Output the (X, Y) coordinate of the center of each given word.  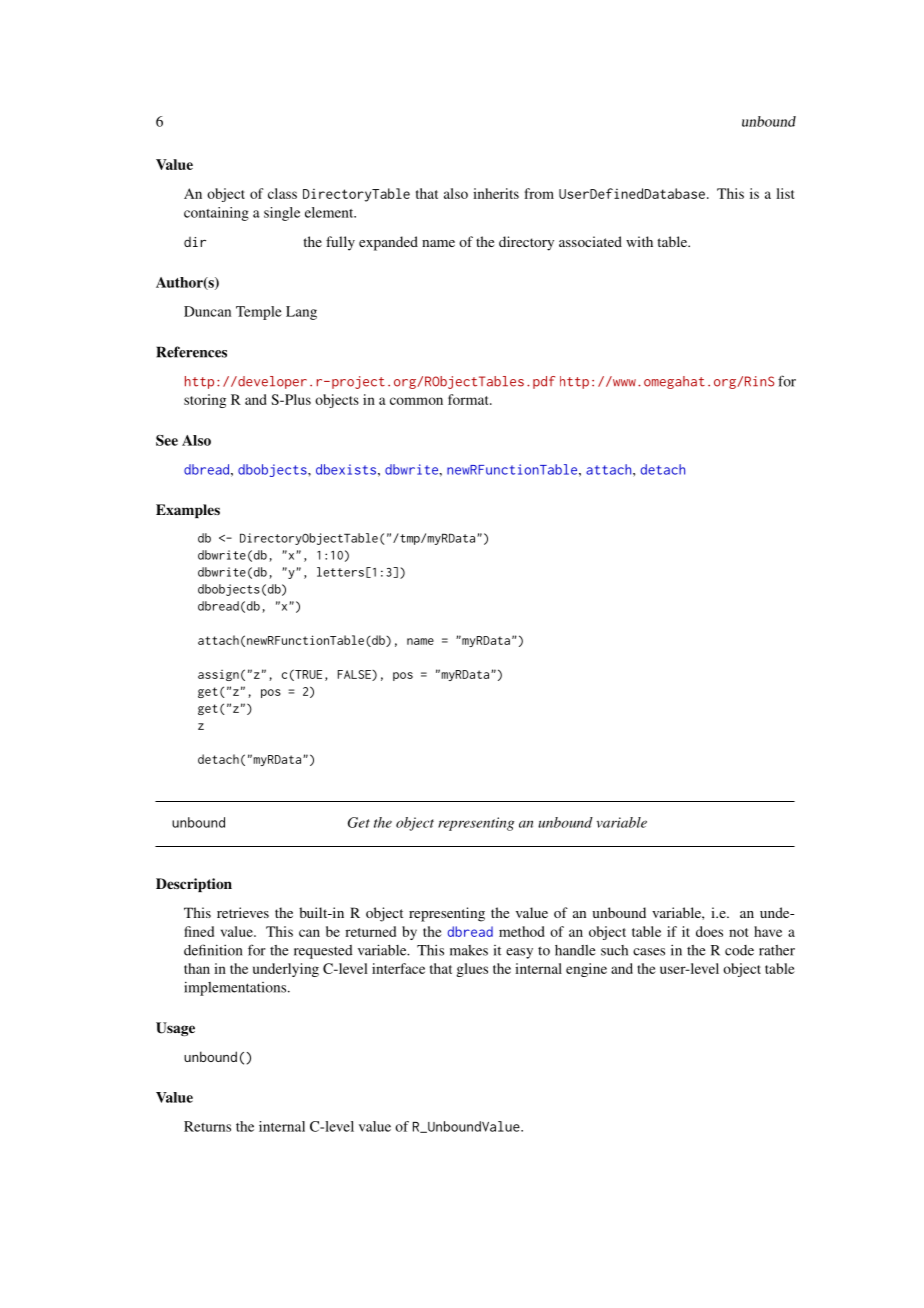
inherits (496, 193)
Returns (207, 1126)
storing (205, 401)
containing (216, 214)
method (522, 931)
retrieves (243, 912)
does (709, 931)
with (639, 241)
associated (590, 241)
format (469, 399)
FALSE (355, 675)
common (416, 401)
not (738, 932)
